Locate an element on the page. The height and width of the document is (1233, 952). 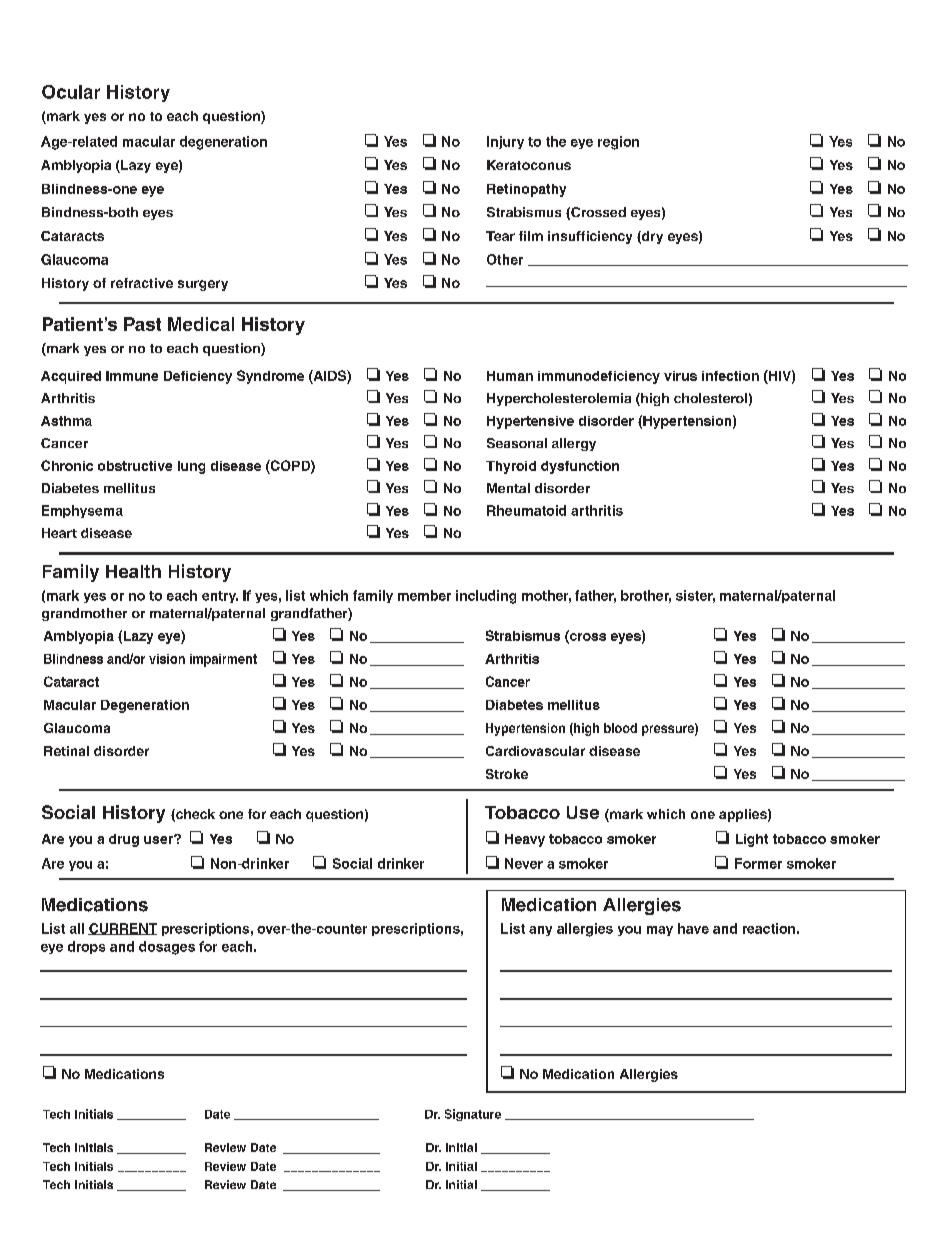
member is located at coordinates (424, 595).
